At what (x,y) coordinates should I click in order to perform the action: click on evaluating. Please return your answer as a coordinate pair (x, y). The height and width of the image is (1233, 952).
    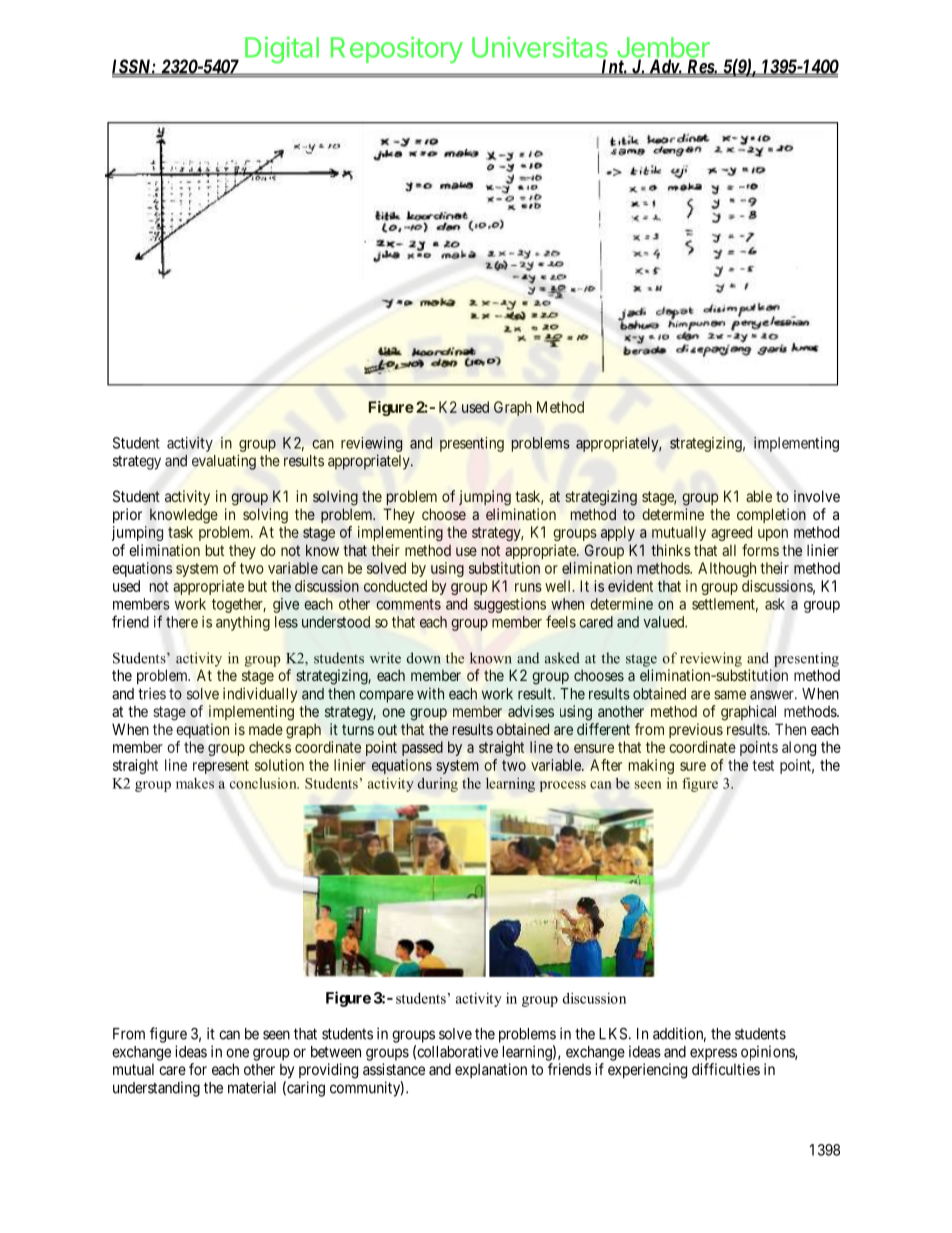
    Looking at the image, I should click on (224, 462).
